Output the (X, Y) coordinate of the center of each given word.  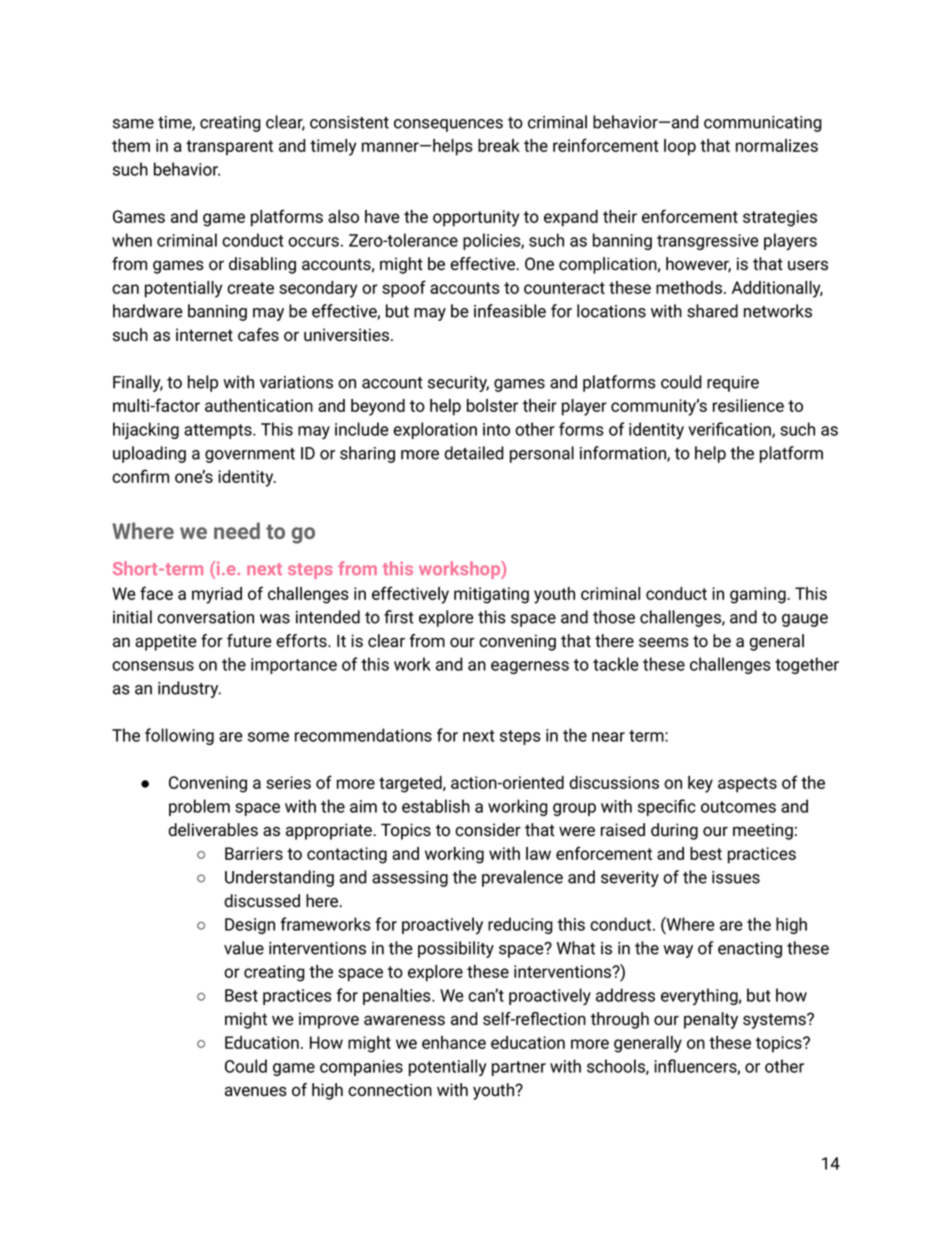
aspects (747, 785)
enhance (454, 1042)
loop (680, 147)
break (499, 145)
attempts (219, 431)
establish (436, 806)
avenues (256, 1091)
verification (730, 430)
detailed (474, 453)
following (179, 736)
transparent (229, 148)
